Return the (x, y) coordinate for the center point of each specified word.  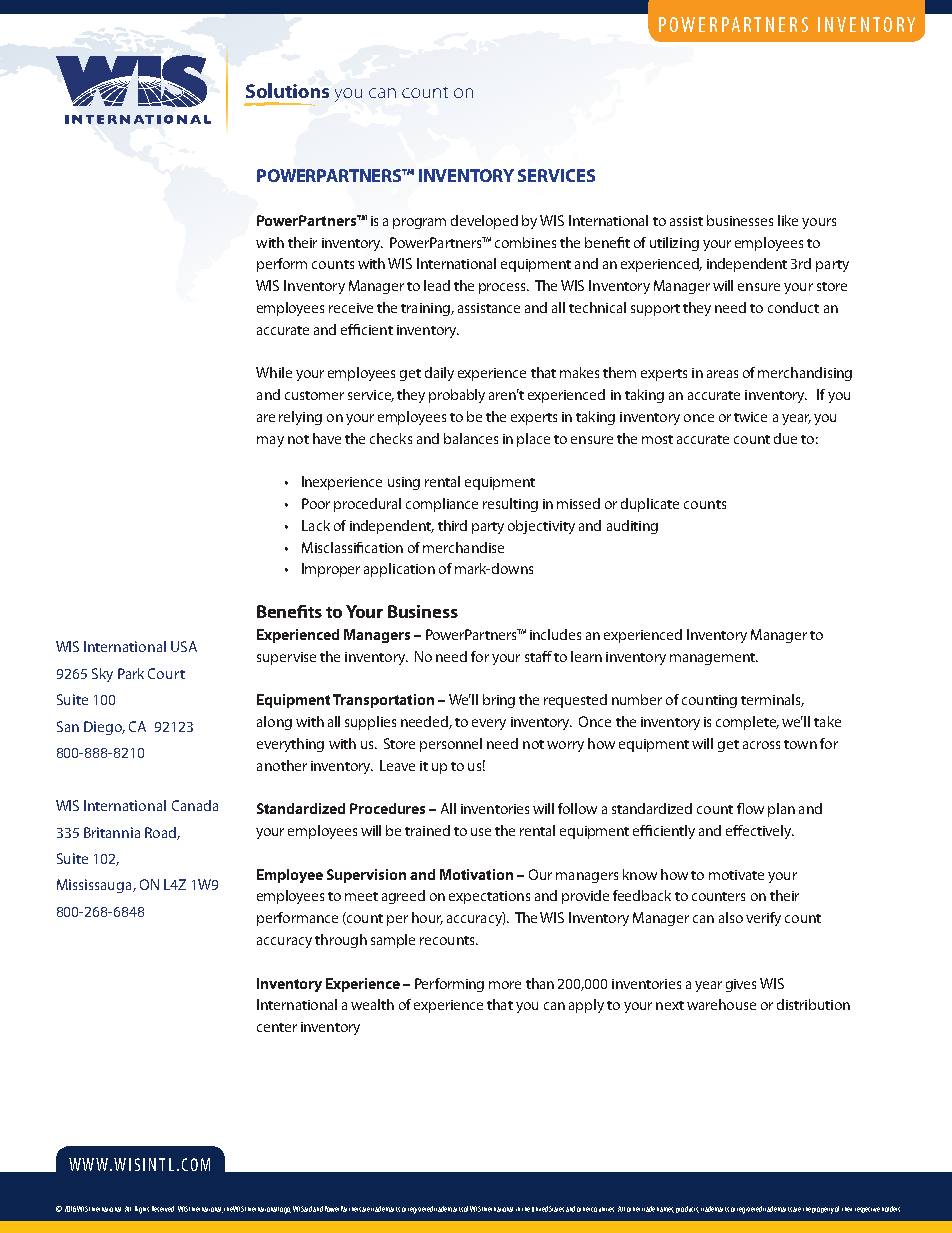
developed (484, 222)
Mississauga (95, 886)
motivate (736, 875)
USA (184, 646)
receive (351, 308)
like (788, 220)
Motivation (476, 874)
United (540, 1209)
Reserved (163, 1209)
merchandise (463, 547)
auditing (632, 527)
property (823, 1210)
